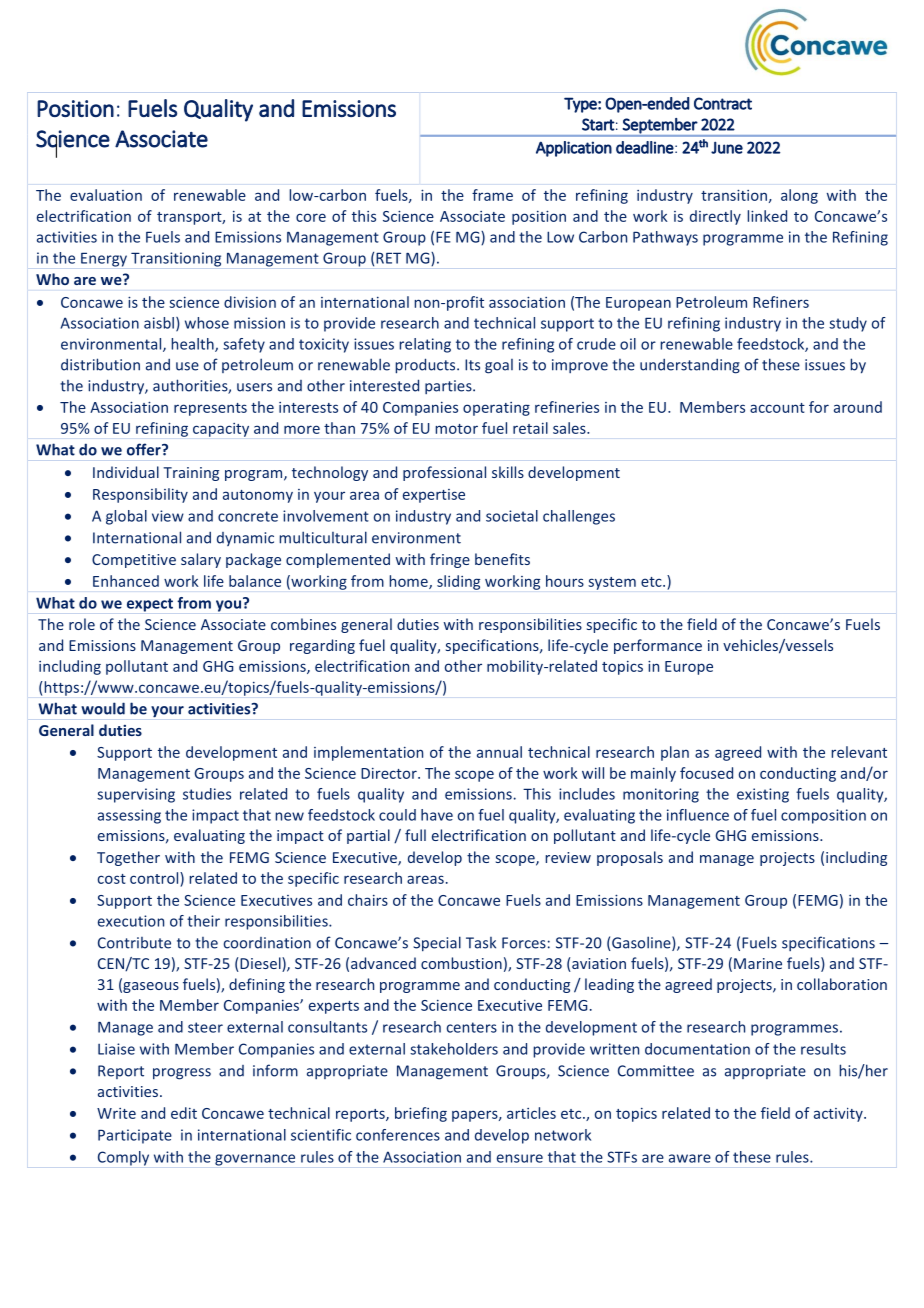  Describe the element at coordinates (727, 147) in the screenshot. I see `June` at that location.
